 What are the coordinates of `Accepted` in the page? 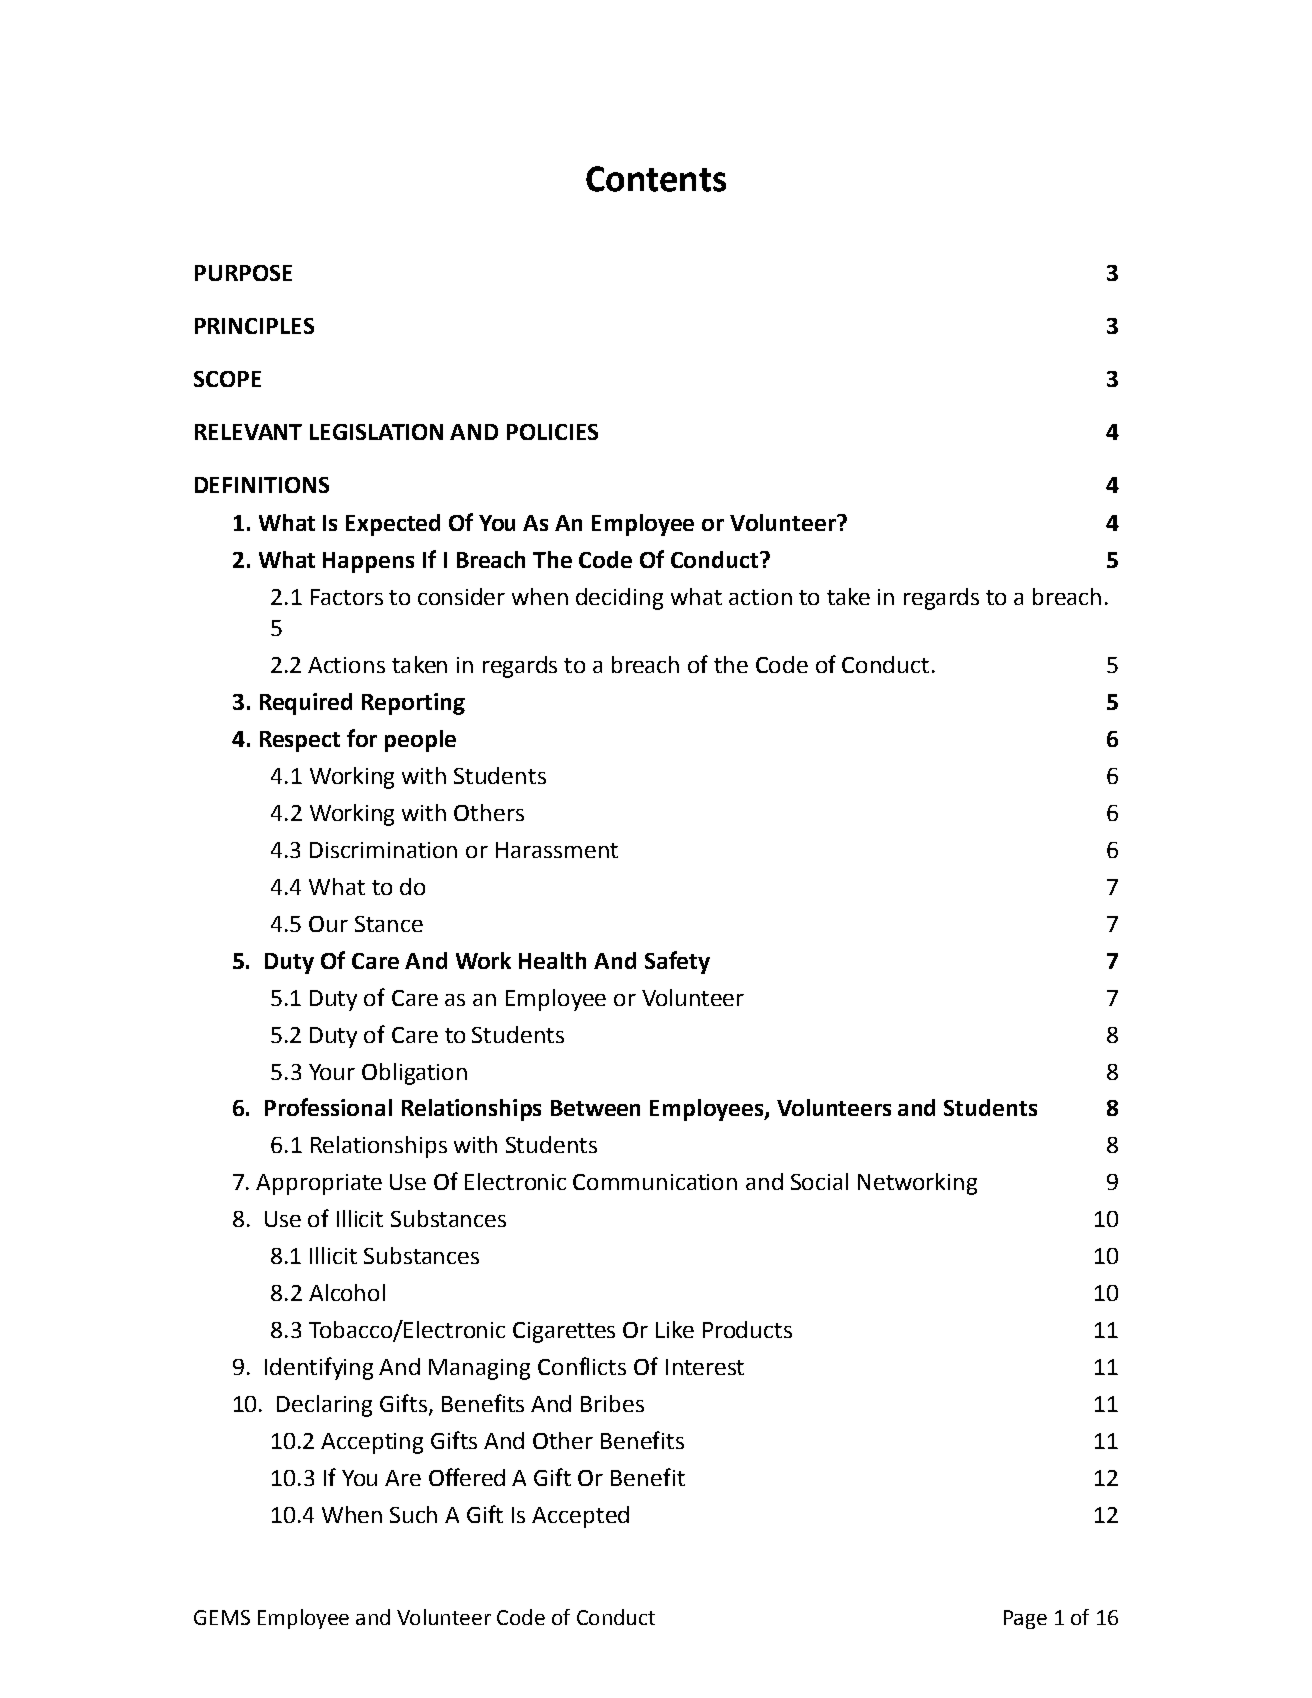 It's located at (580, 1517).
